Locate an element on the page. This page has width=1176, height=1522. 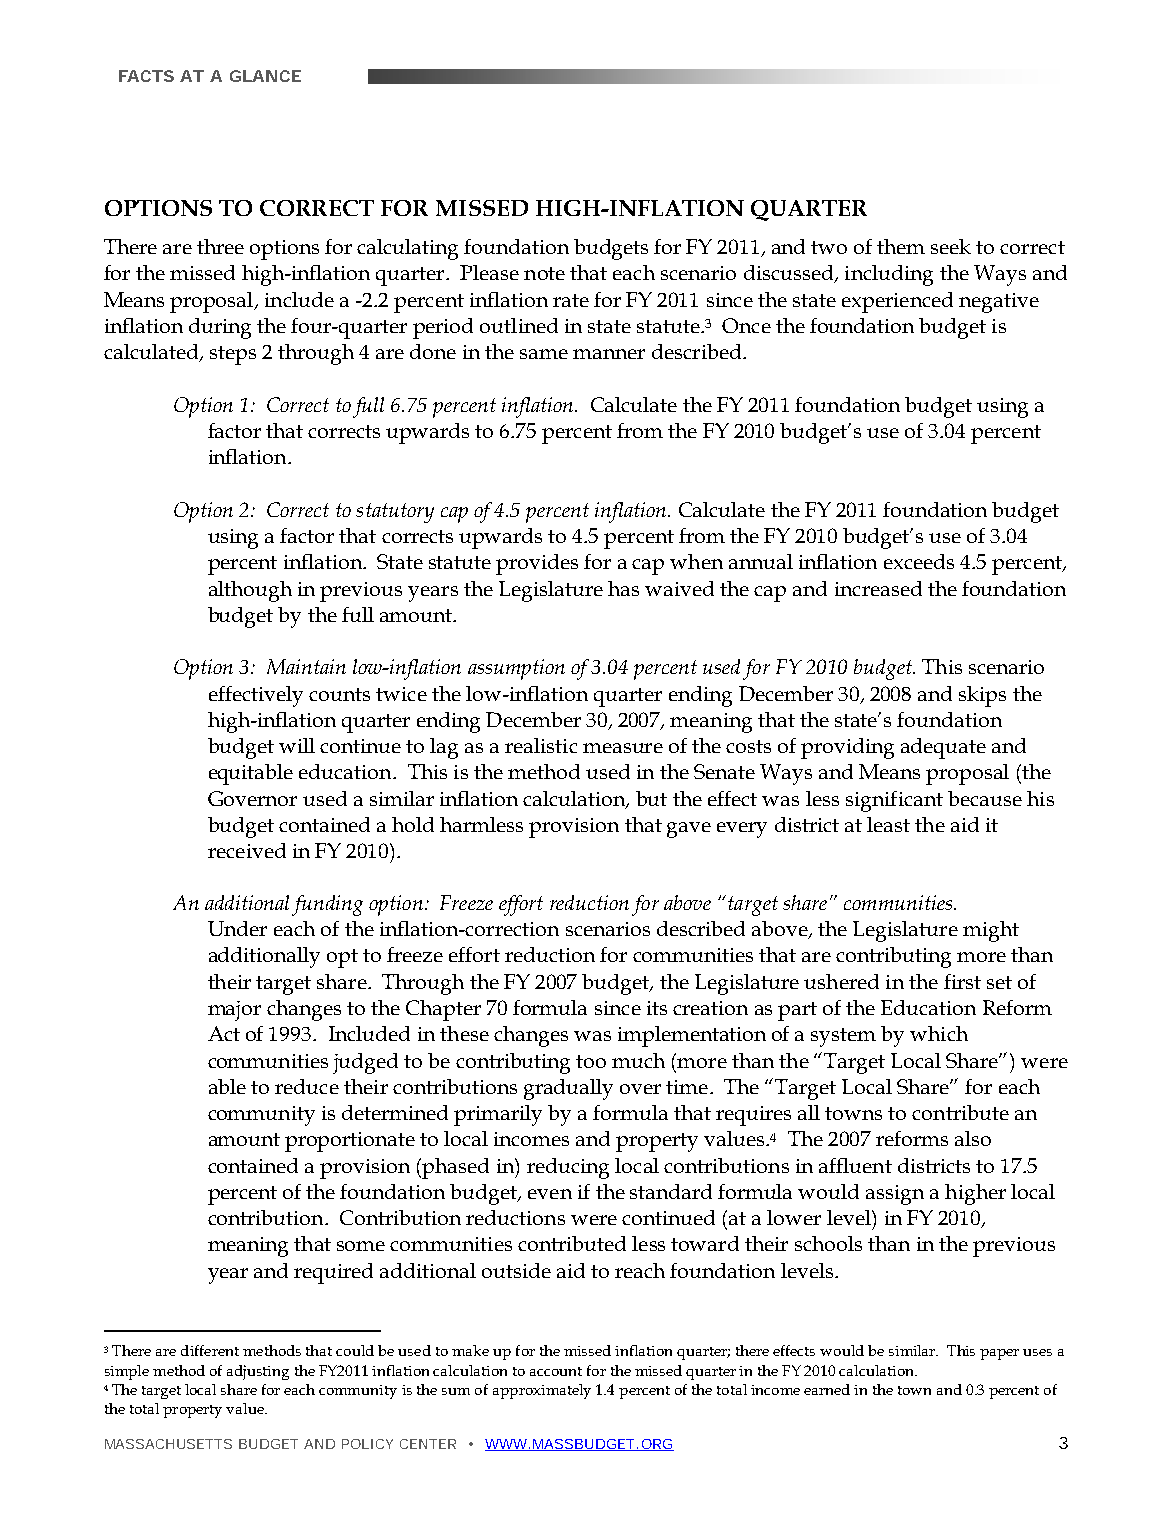
approximately is located at coordinates (542, 1391).
